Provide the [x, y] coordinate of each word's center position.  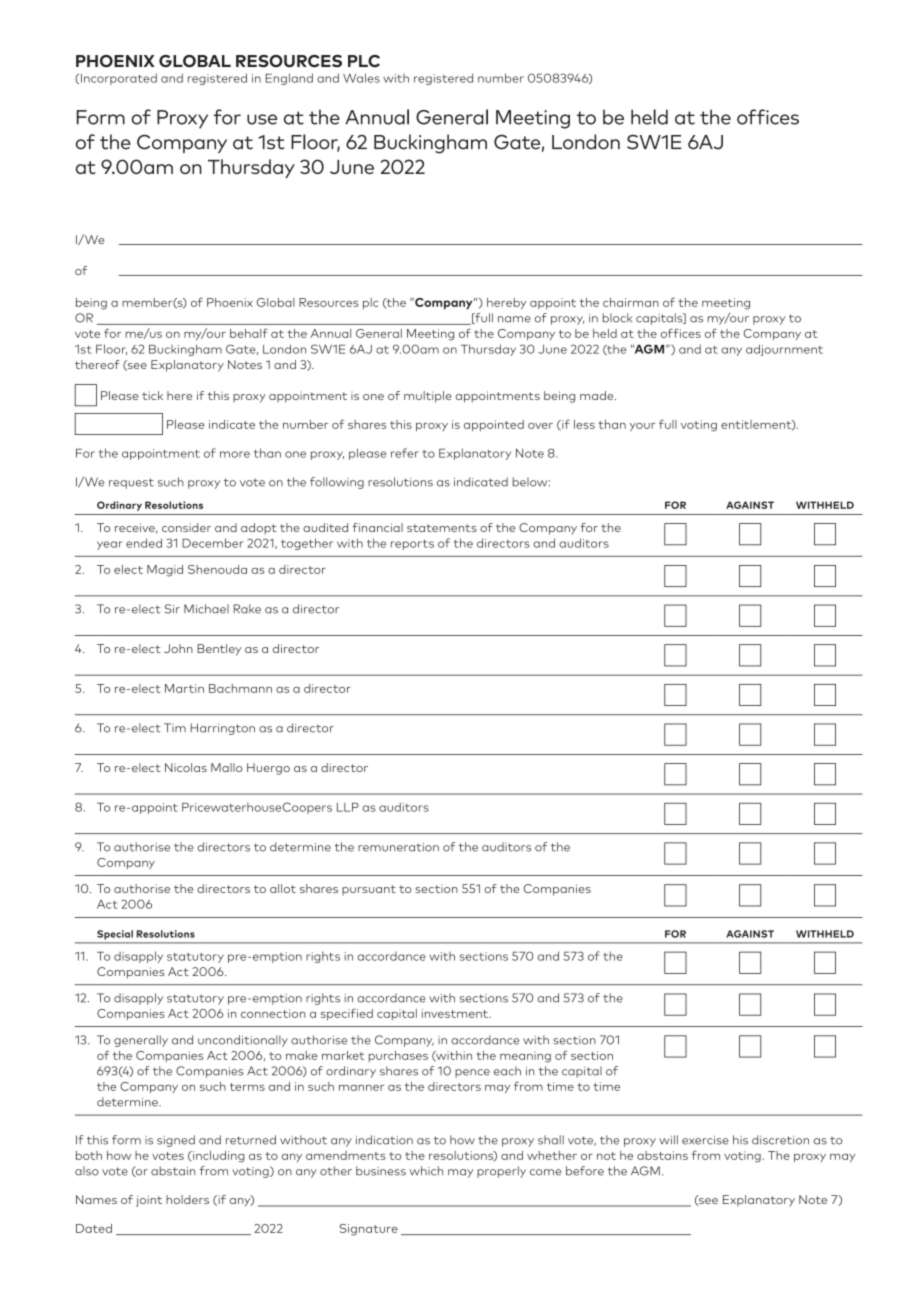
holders [187, 1199]
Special [115, 935]
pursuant [369, 890]
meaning [525, 1057]
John [178, 648]
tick [152, 395]
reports [412, 545]
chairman [631, 302]
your [642, 427]
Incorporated [119, 79]
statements [442, 528]
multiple [428, 397]
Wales [361, 78]
